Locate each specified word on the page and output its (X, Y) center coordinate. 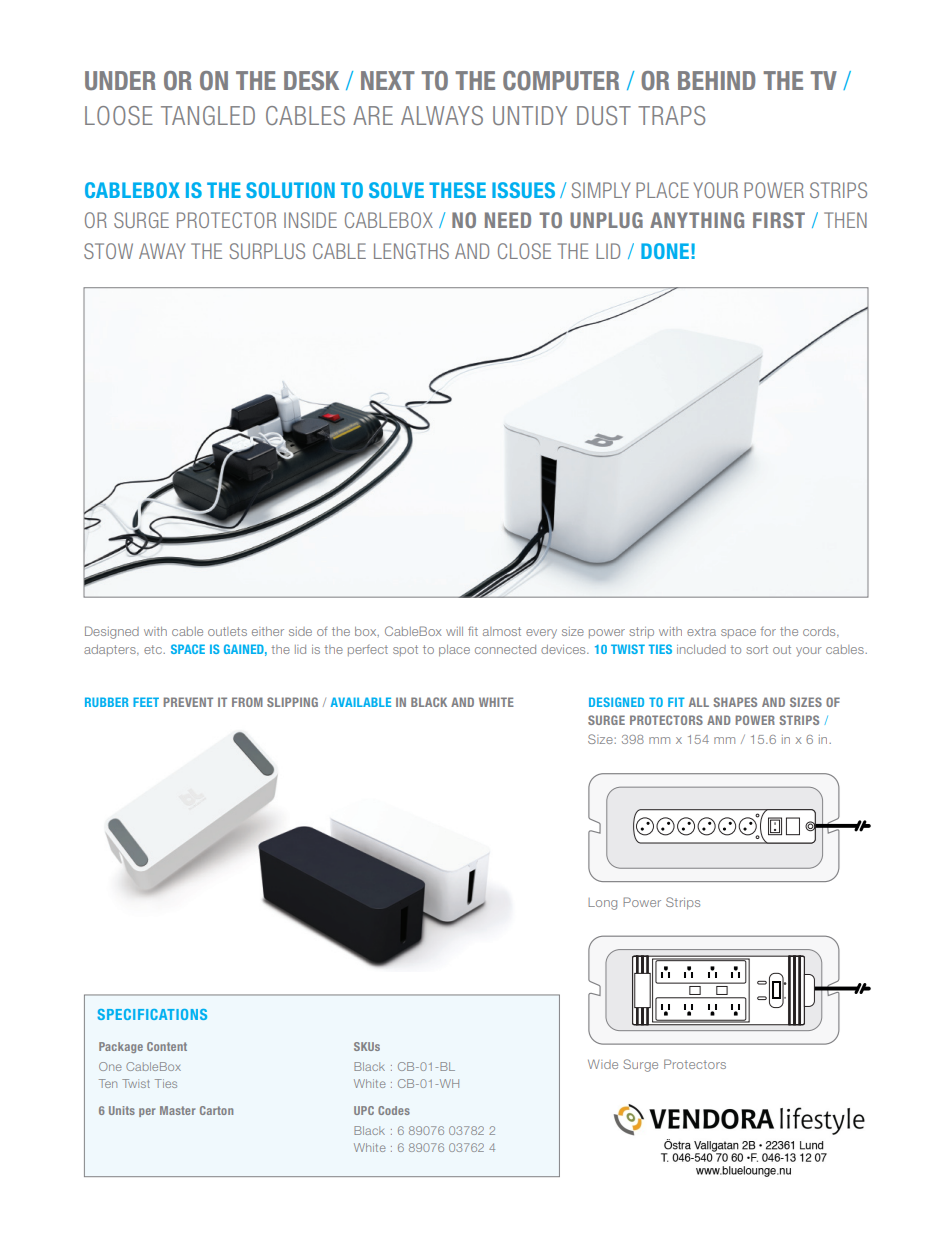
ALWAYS (442, 115)
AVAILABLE (361, 702)
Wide (603, 1064)
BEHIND (716, 80)
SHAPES (735, 702)
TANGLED (208, 115)
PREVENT (188, 702)
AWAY (162, 251)
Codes (394, 1110)
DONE (665, 251)
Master (177, 1110)
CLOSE (524, 251)
